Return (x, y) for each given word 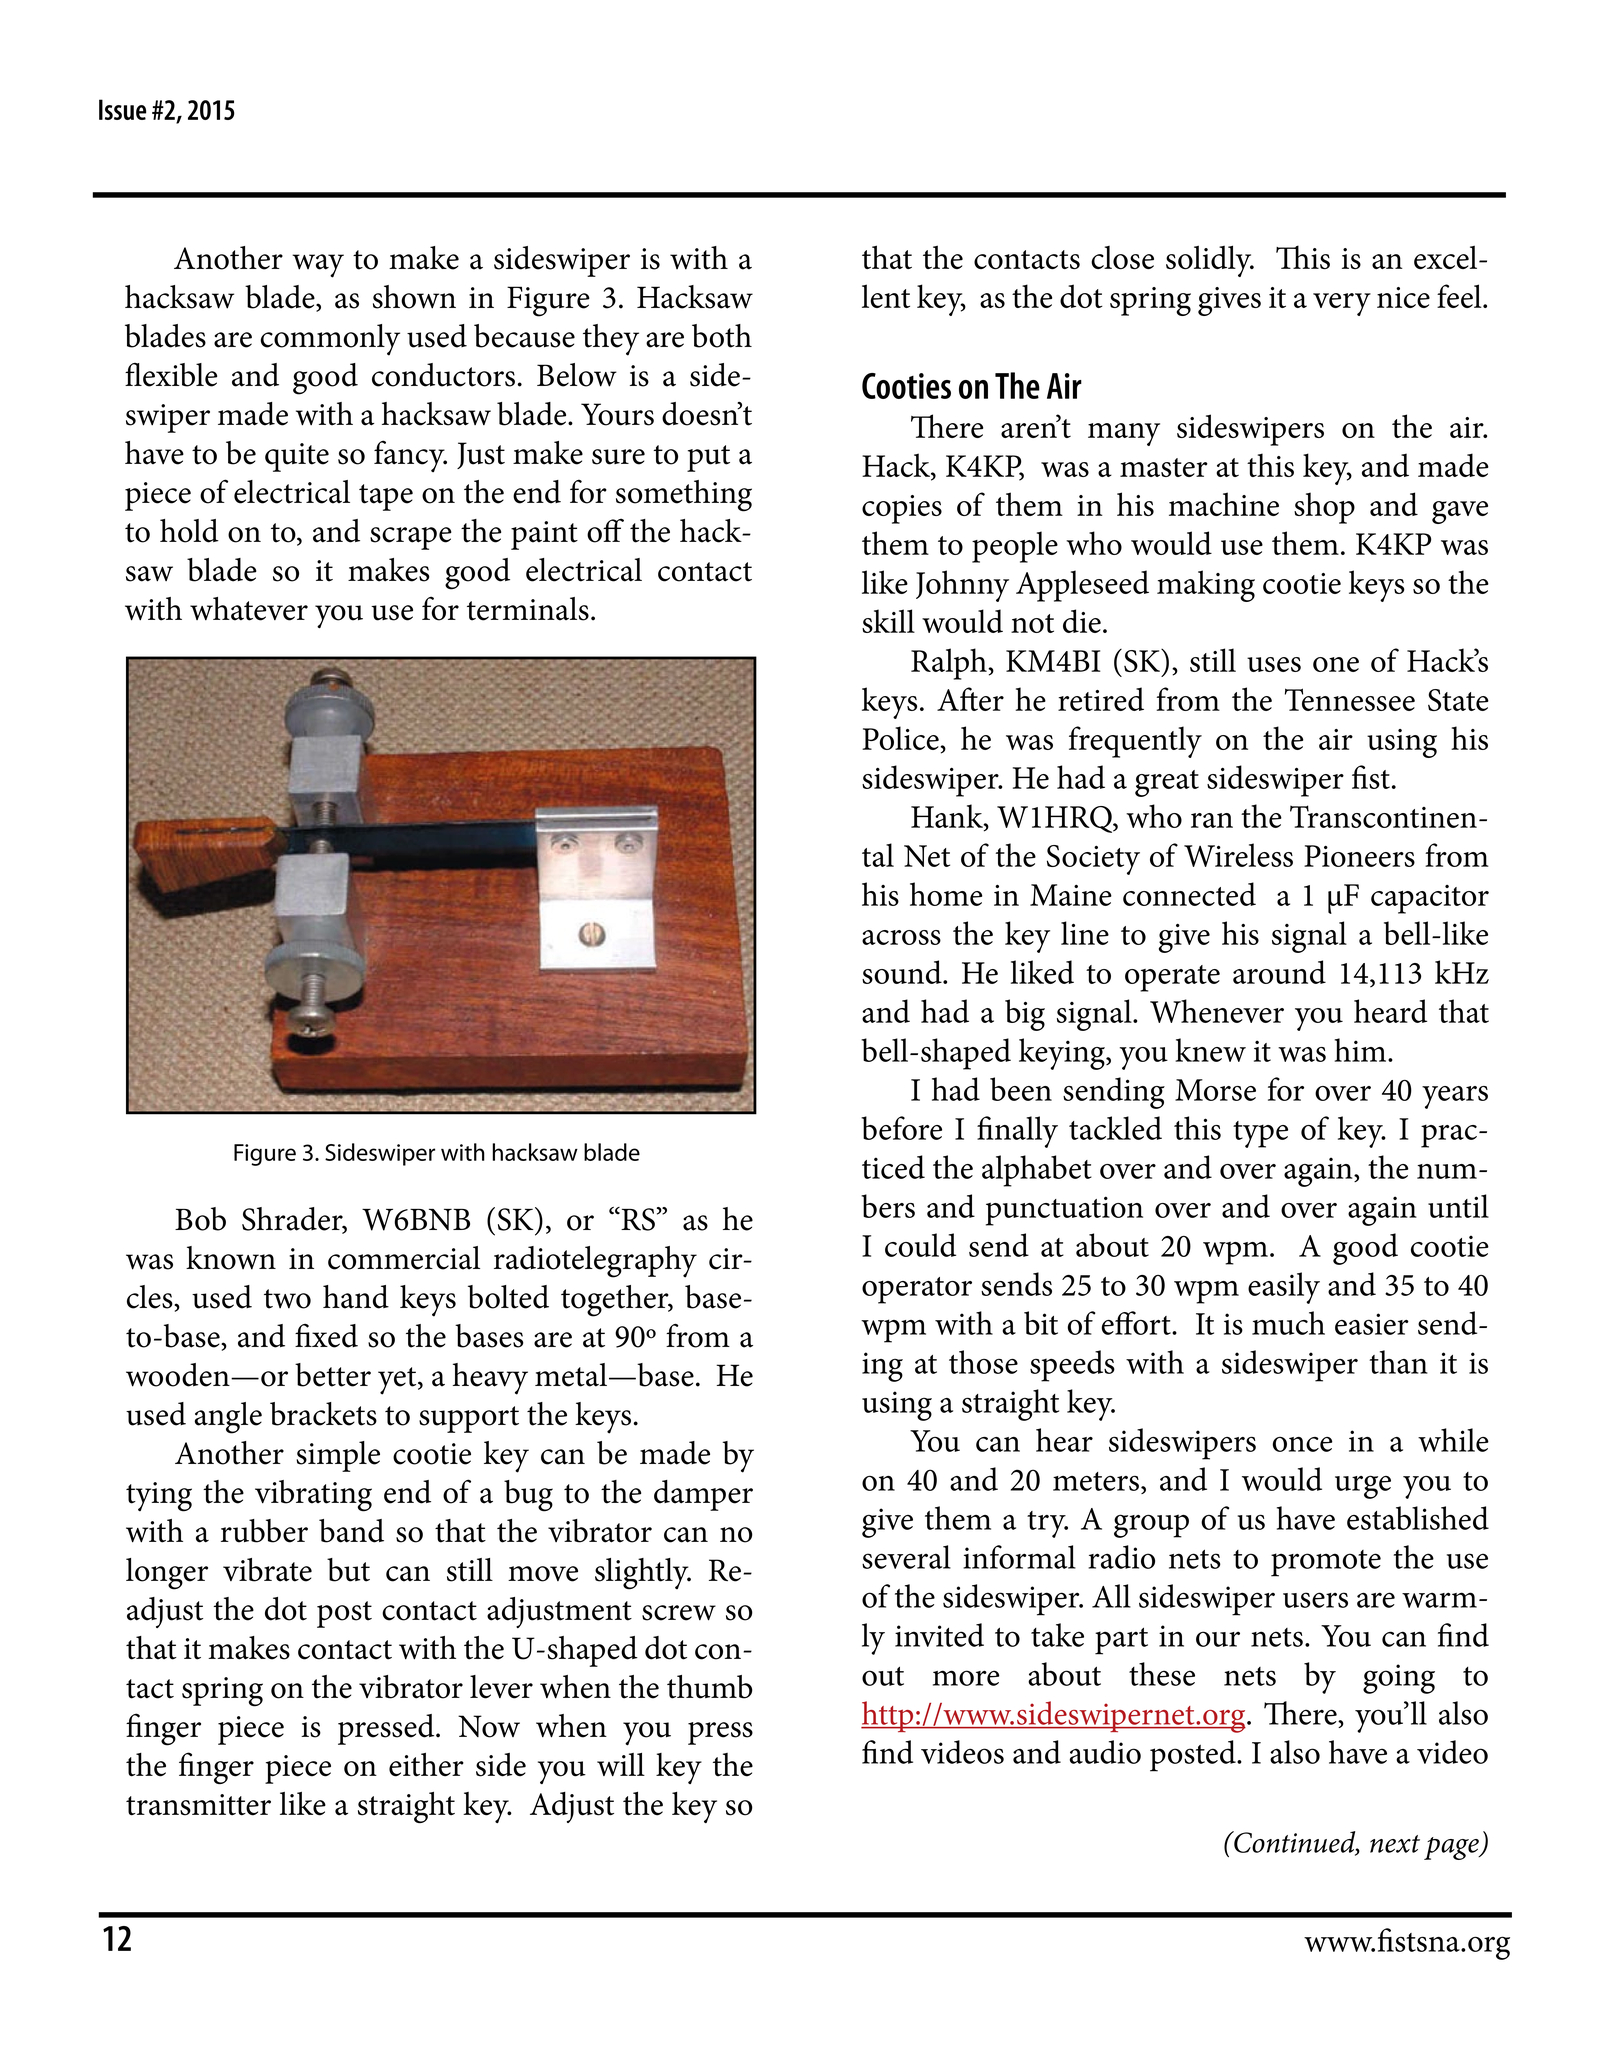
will (621, 1764)
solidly (1210, 261)
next (1395, 1844)
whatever (249, 609)
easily (1284, 1288)
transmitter (198, 1805)
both (722, 336)
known (231, 1258)
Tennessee (1350, 699)
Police (901, 738)
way (318, 266)
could (920, 1245)
